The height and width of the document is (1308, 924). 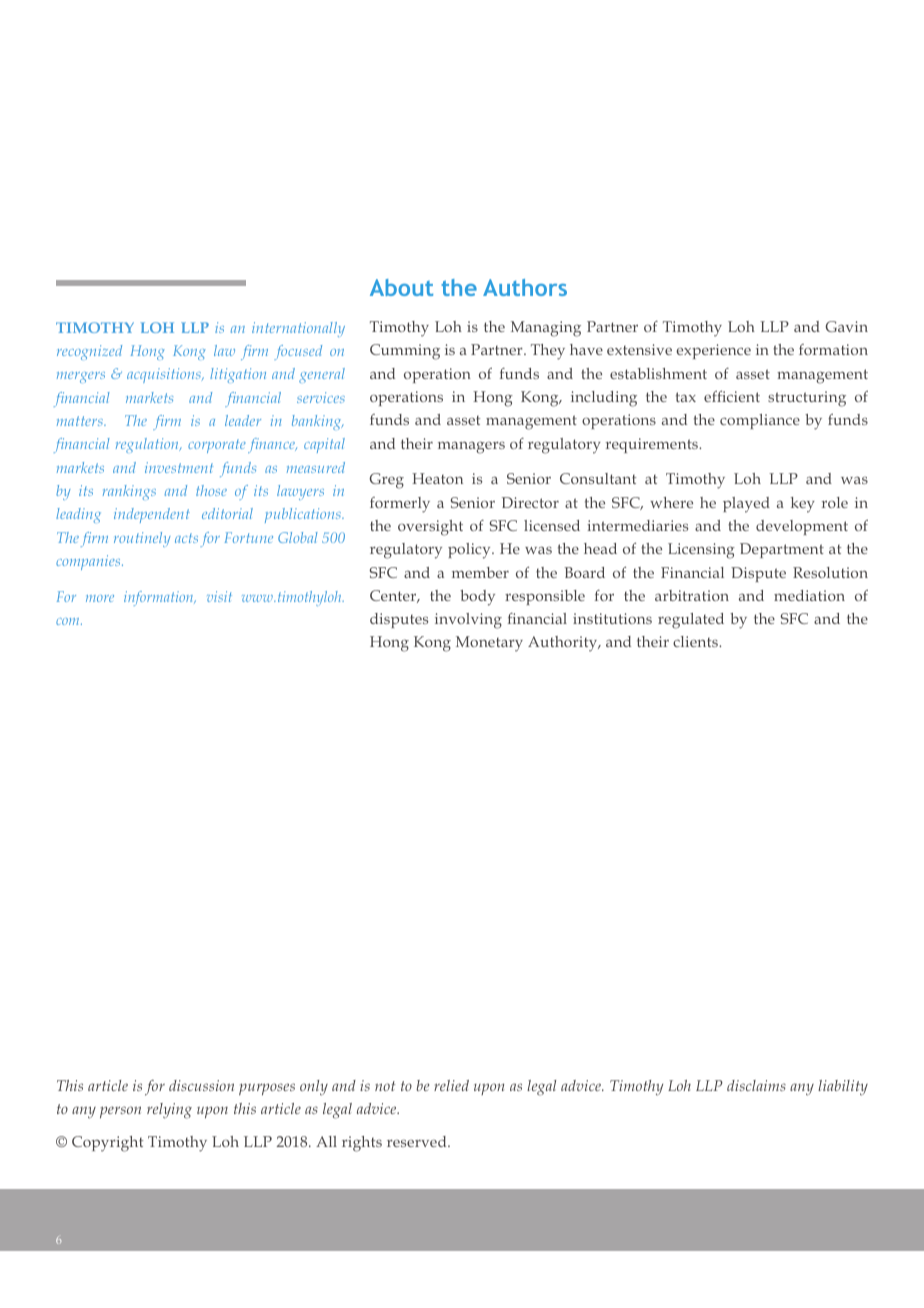 I want to click on About, so click(x=401, y=287).
